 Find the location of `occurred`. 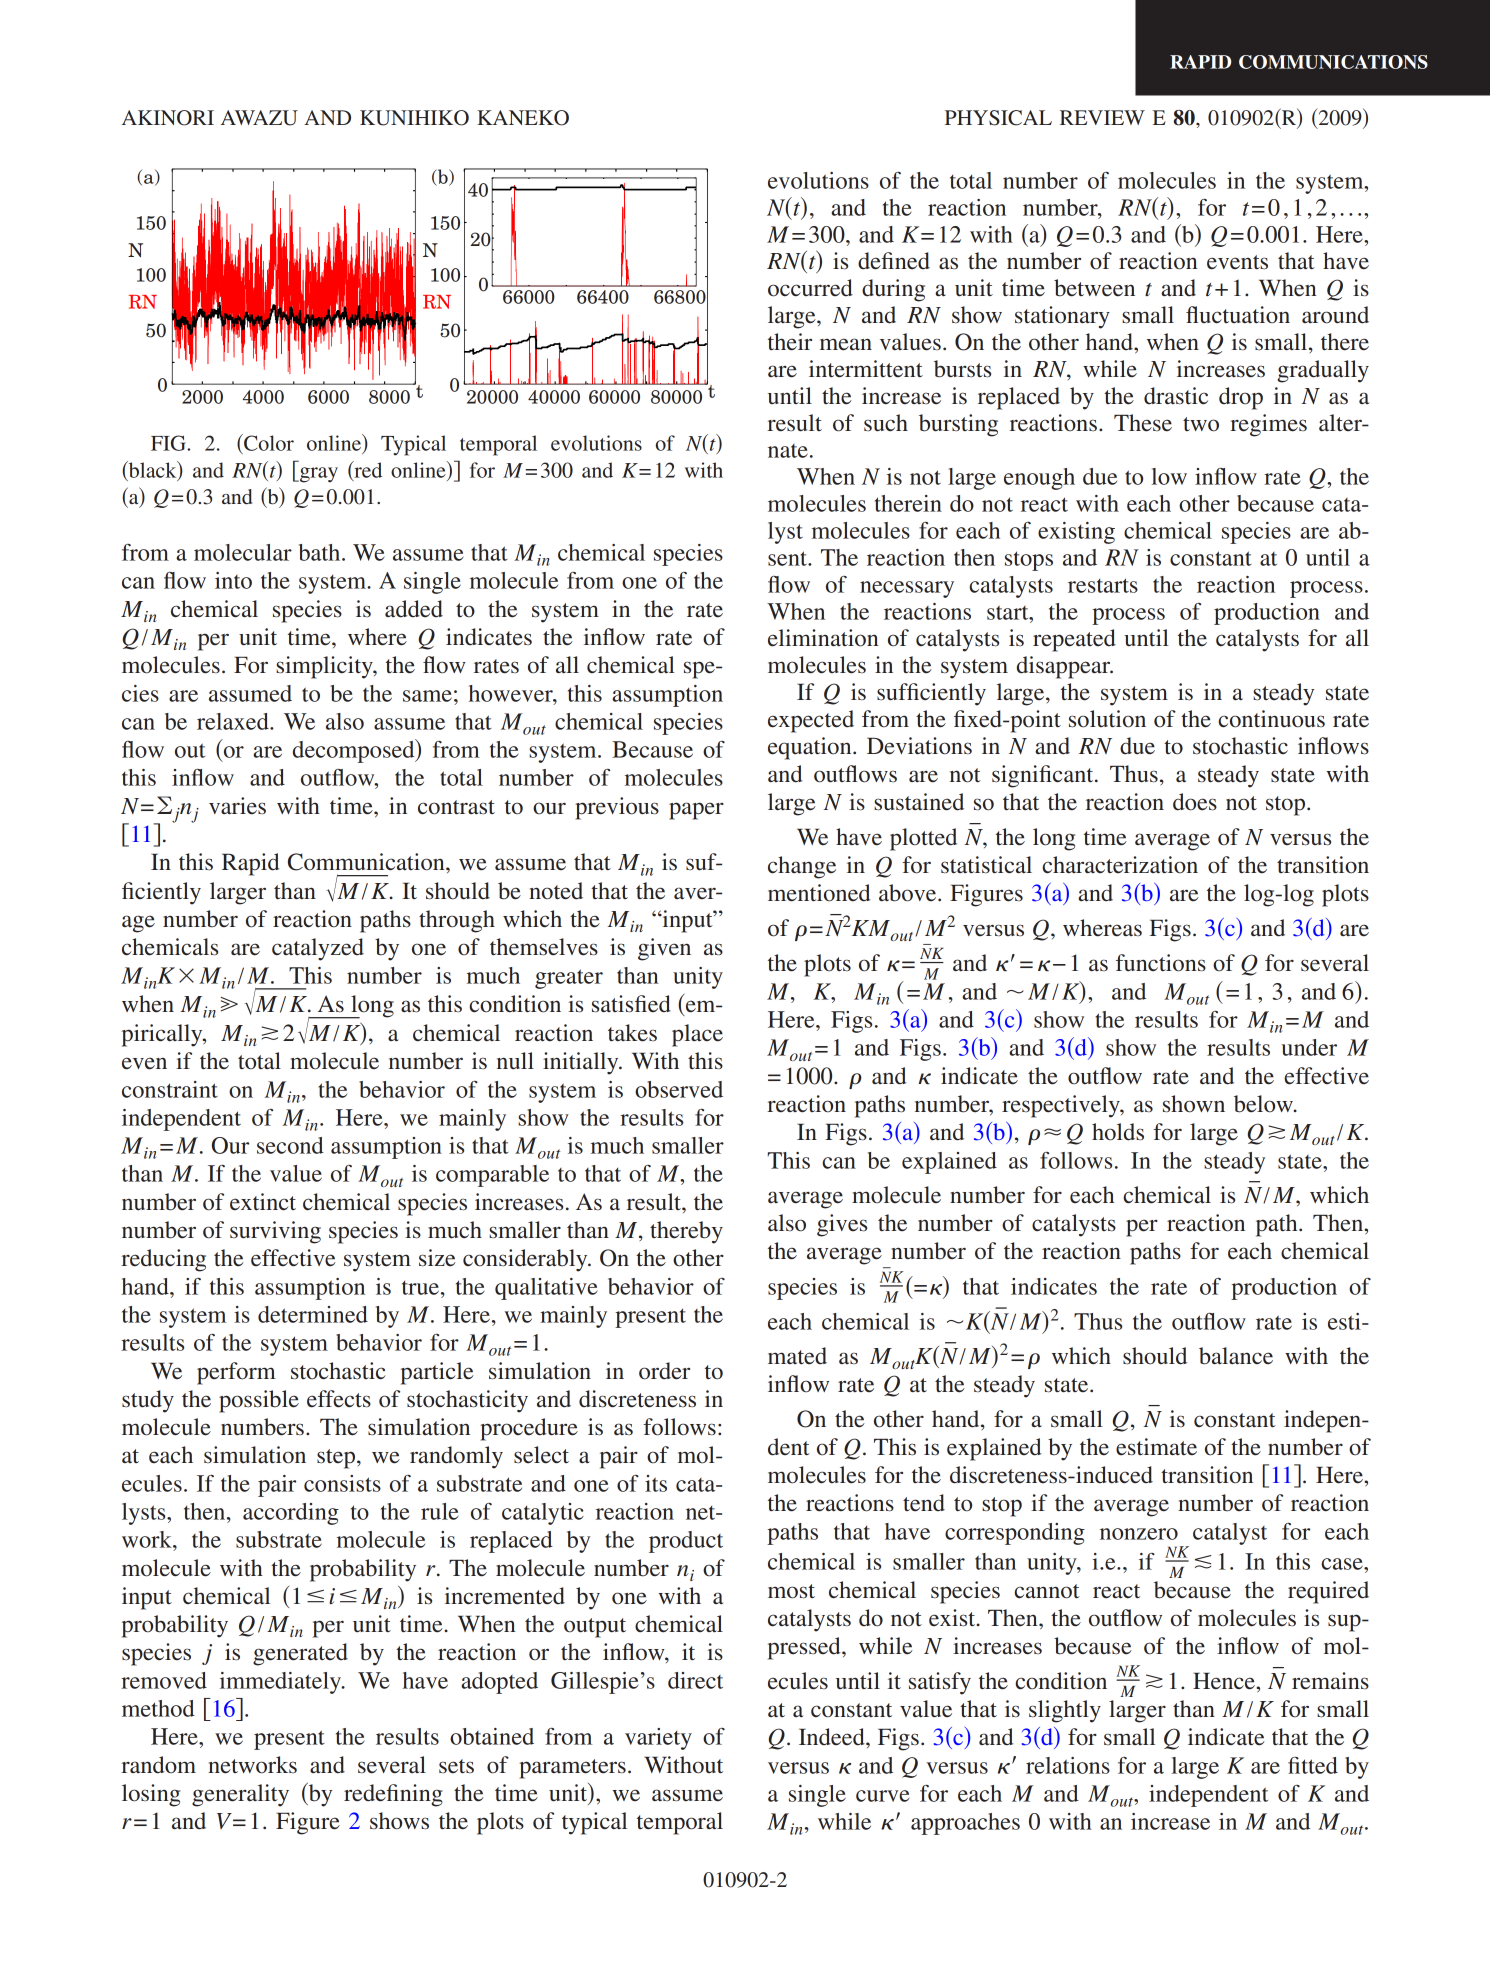

occurred is located at coordinates (810, 288).
